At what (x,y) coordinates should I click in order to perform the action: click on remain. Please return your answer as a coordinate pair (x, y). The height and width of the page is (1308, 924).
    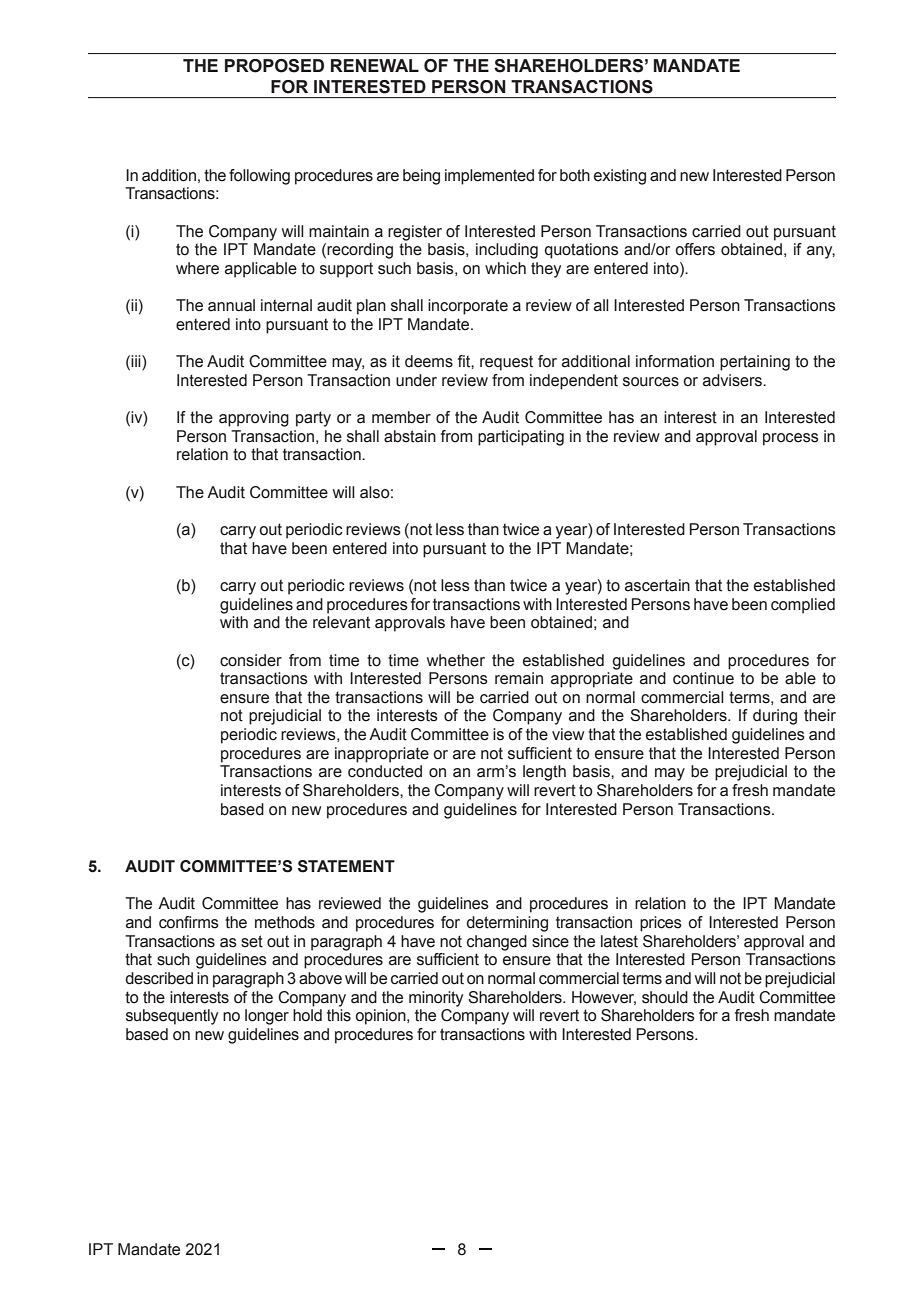
    Looking at the image, I should click on (519, 678).
